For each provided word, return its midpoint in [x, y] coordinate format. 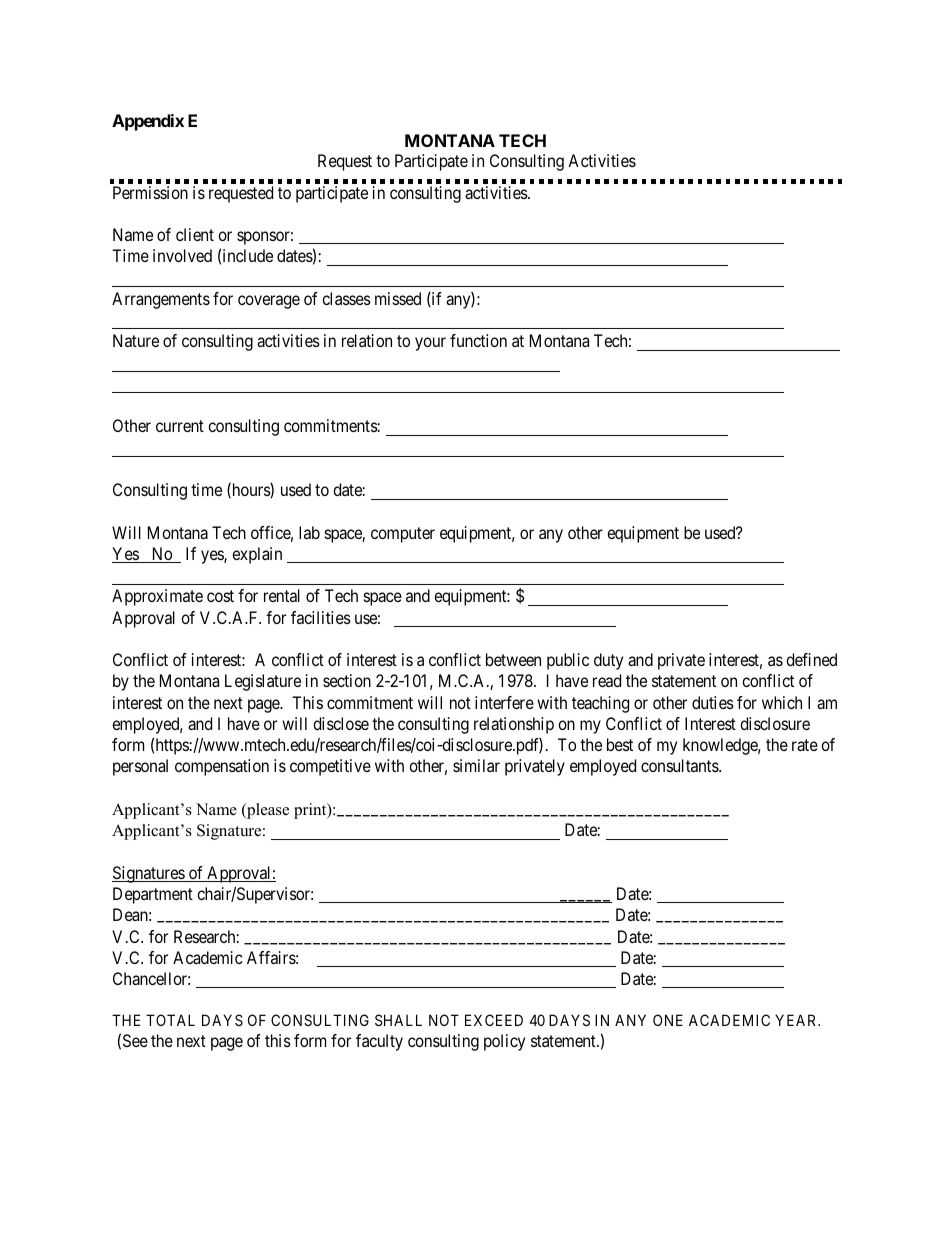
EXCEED [494, 1020]
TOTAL [170, 1020]
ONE [668, 1020]
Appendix [148, 122]
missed [398, 298]
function [478, 340]
